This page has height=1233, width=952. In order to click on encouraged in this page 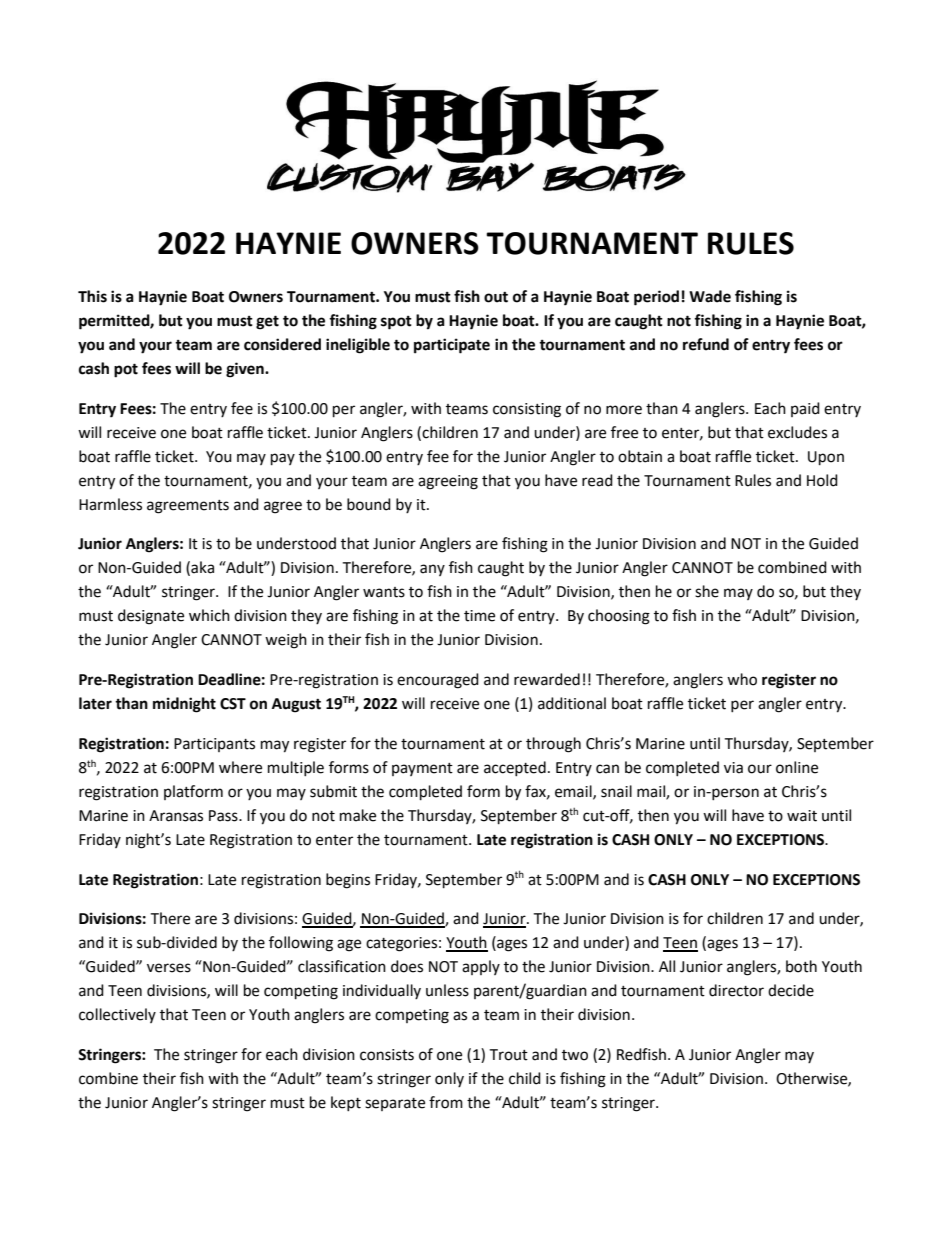, I will do `click(438, 681)`.
